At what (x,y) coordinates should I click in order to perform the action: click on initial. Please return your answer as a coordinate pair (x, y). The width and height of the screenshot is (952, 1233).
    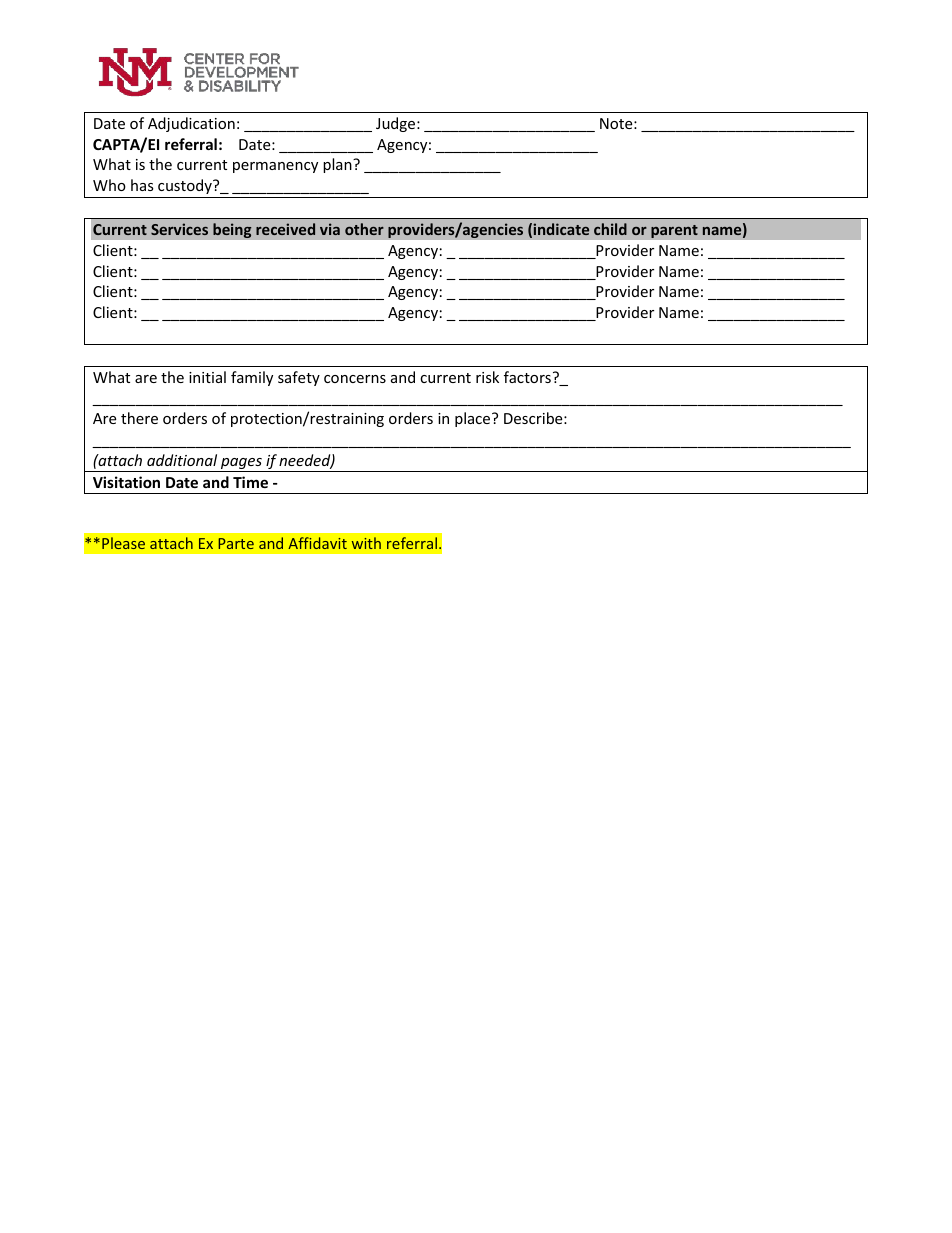
    Looking at the image, I should click on (207, 377).
